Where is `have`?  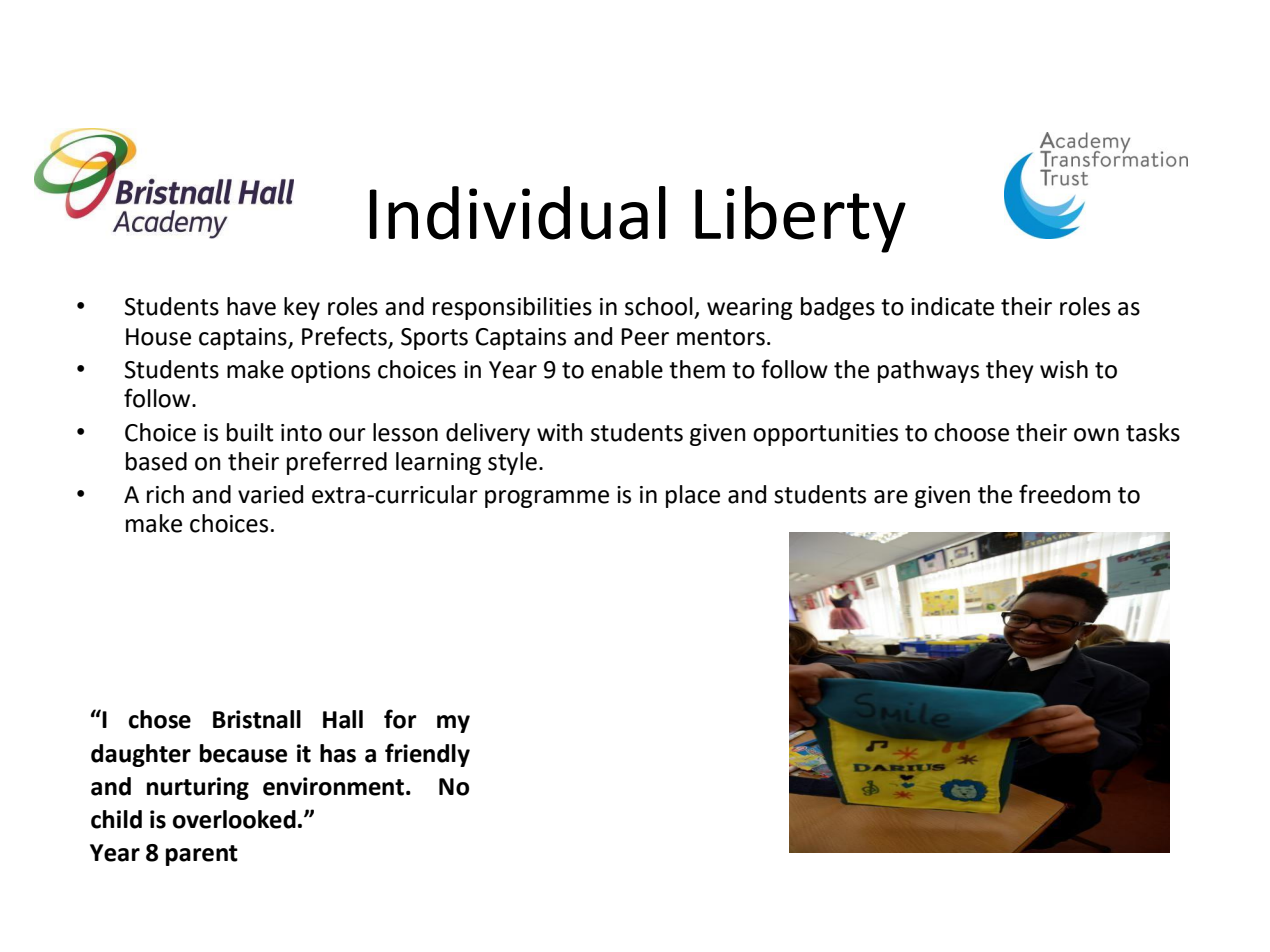
have is located at coordinates (251, 306).
